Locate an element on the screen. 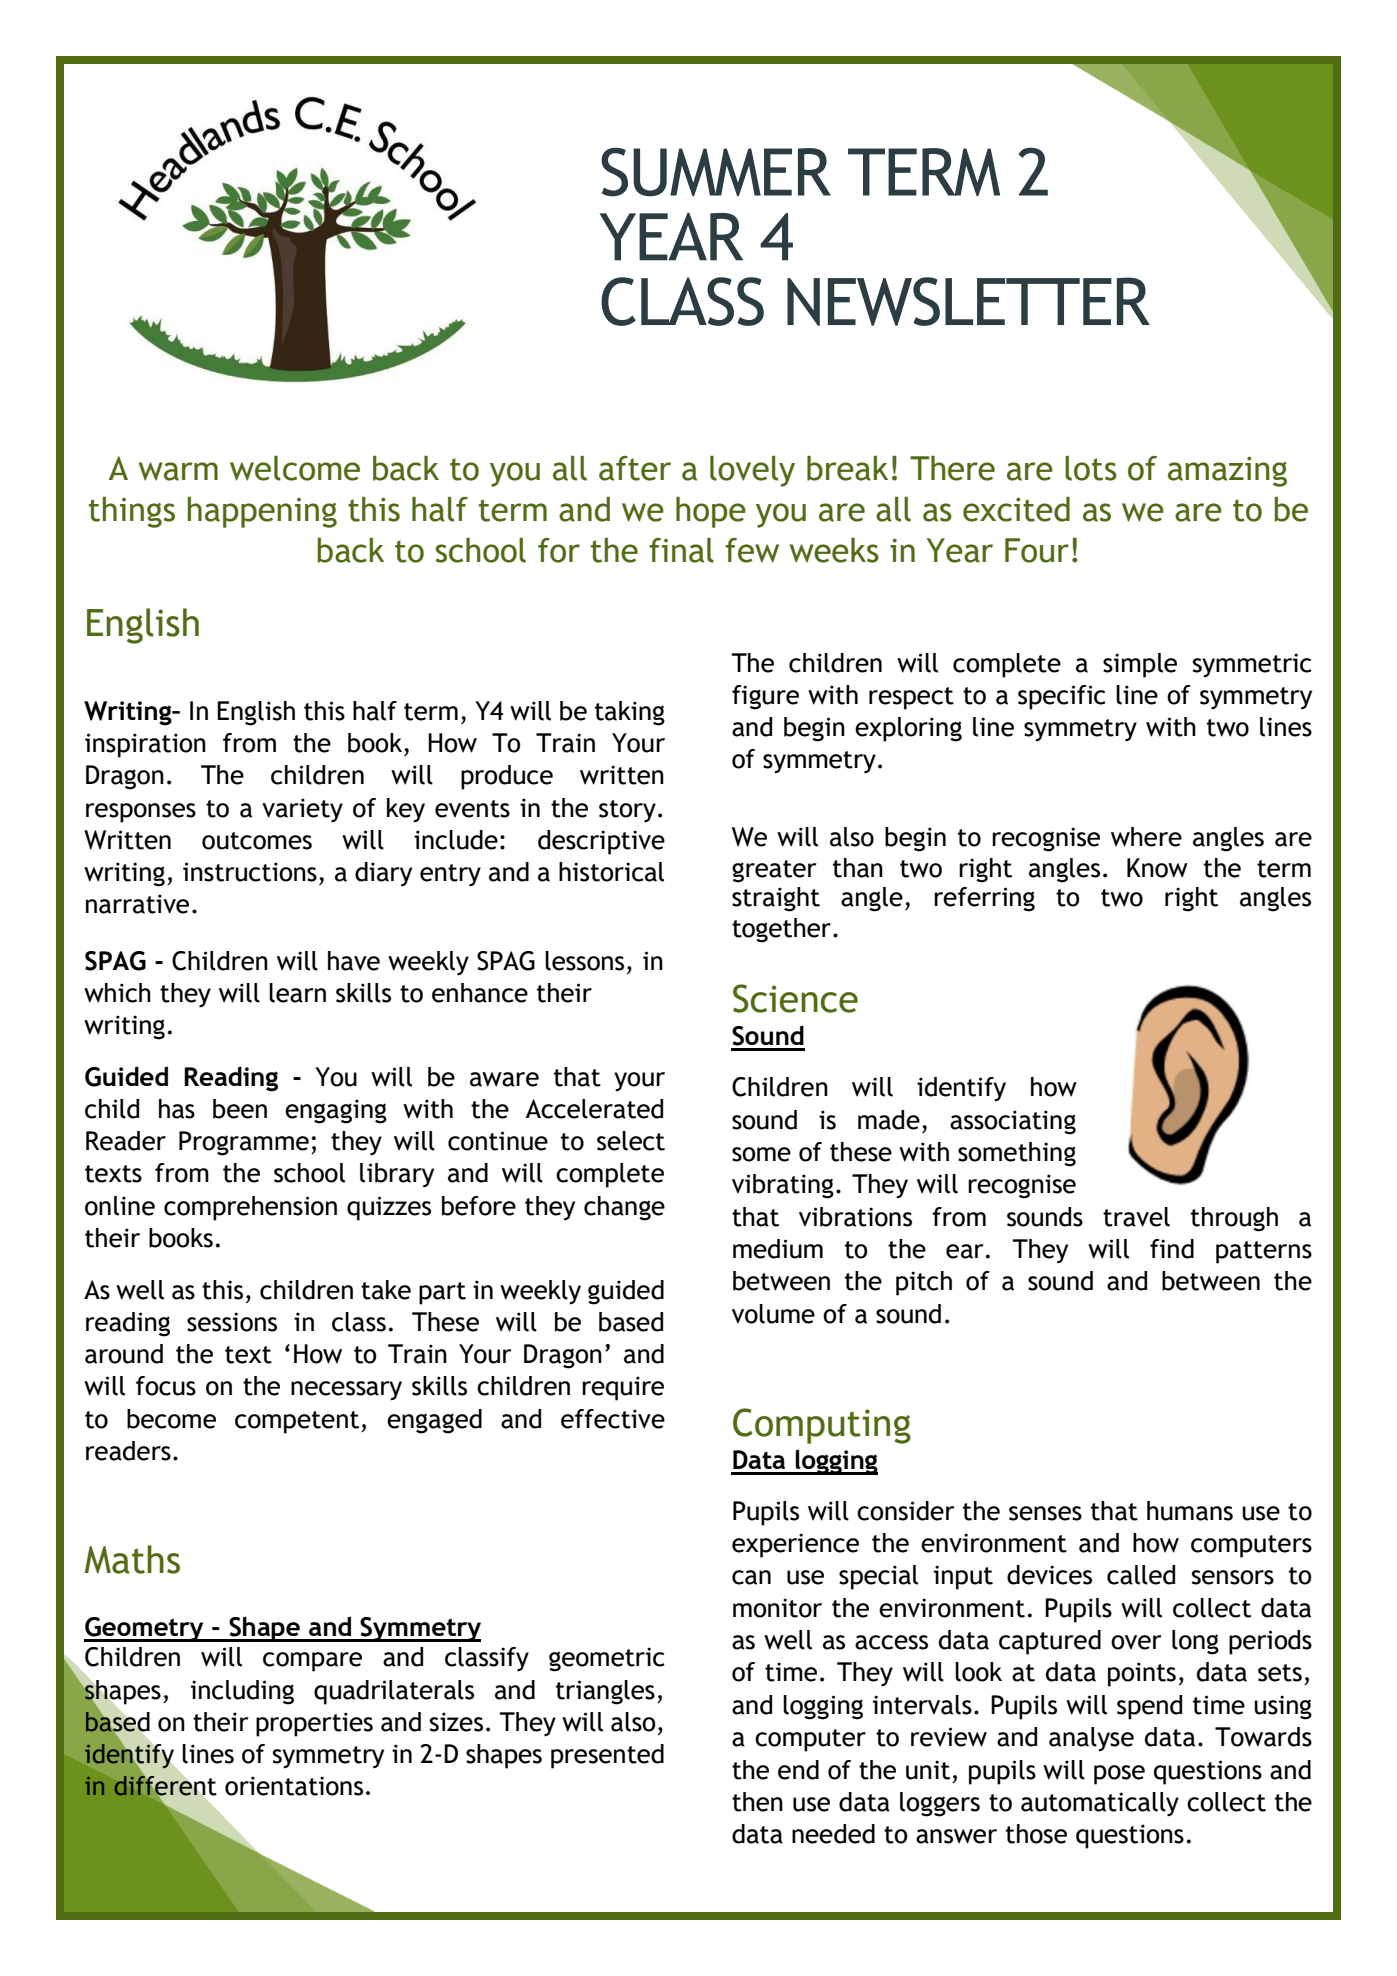  Know is located at coordinates (1157, 868).
